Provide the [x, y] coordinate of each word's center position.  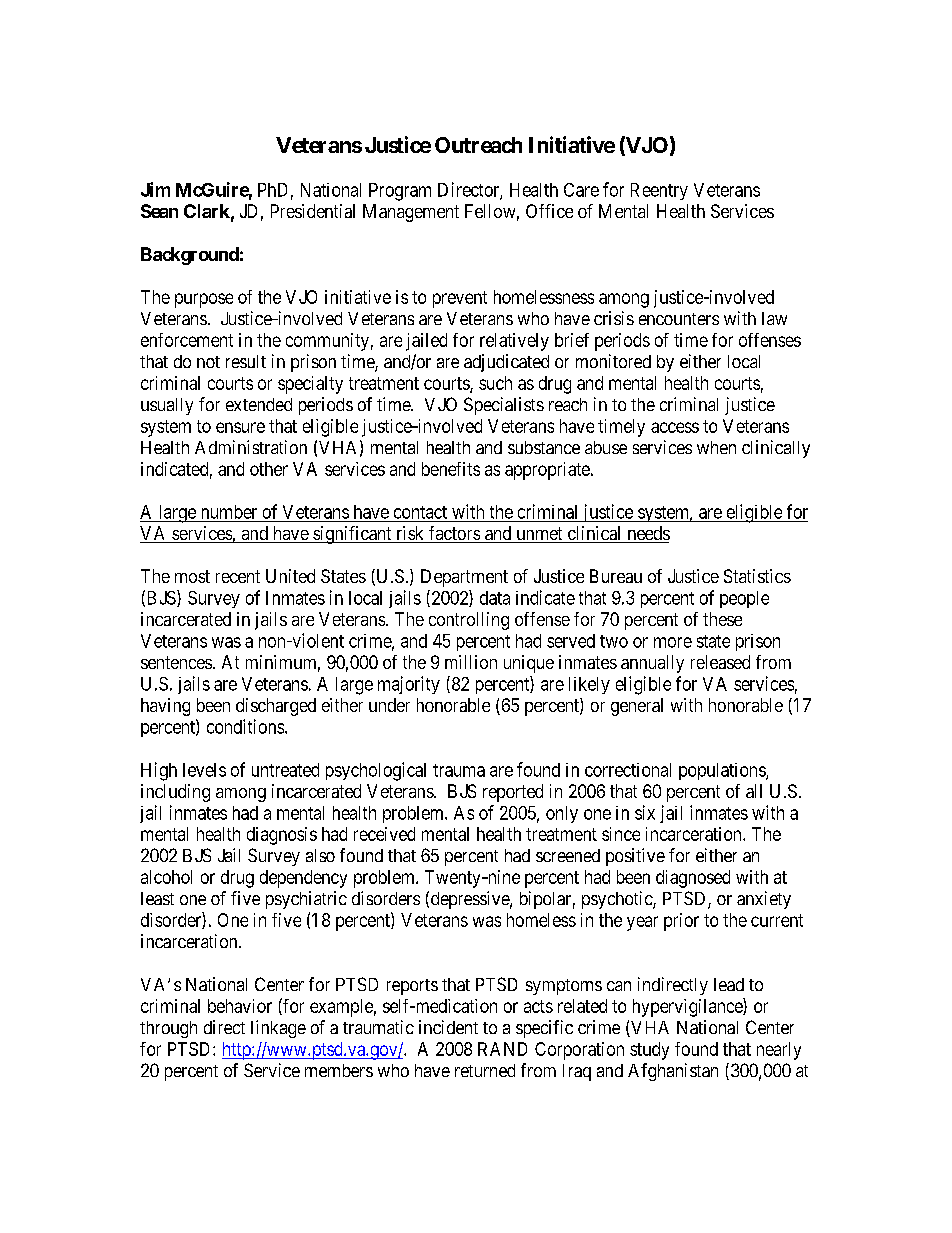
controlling [469, 621]
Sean [159, 211]
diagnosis [282, 836]
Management [411, 213]
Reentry [659, 191]
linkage [278, 1029]
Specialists [504, 406]
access [675, 427]
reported [513, 793]
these [722, 619]
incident [448, 1027]
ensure [240, 427]
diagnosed [693, 879]
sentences [176, 662]
